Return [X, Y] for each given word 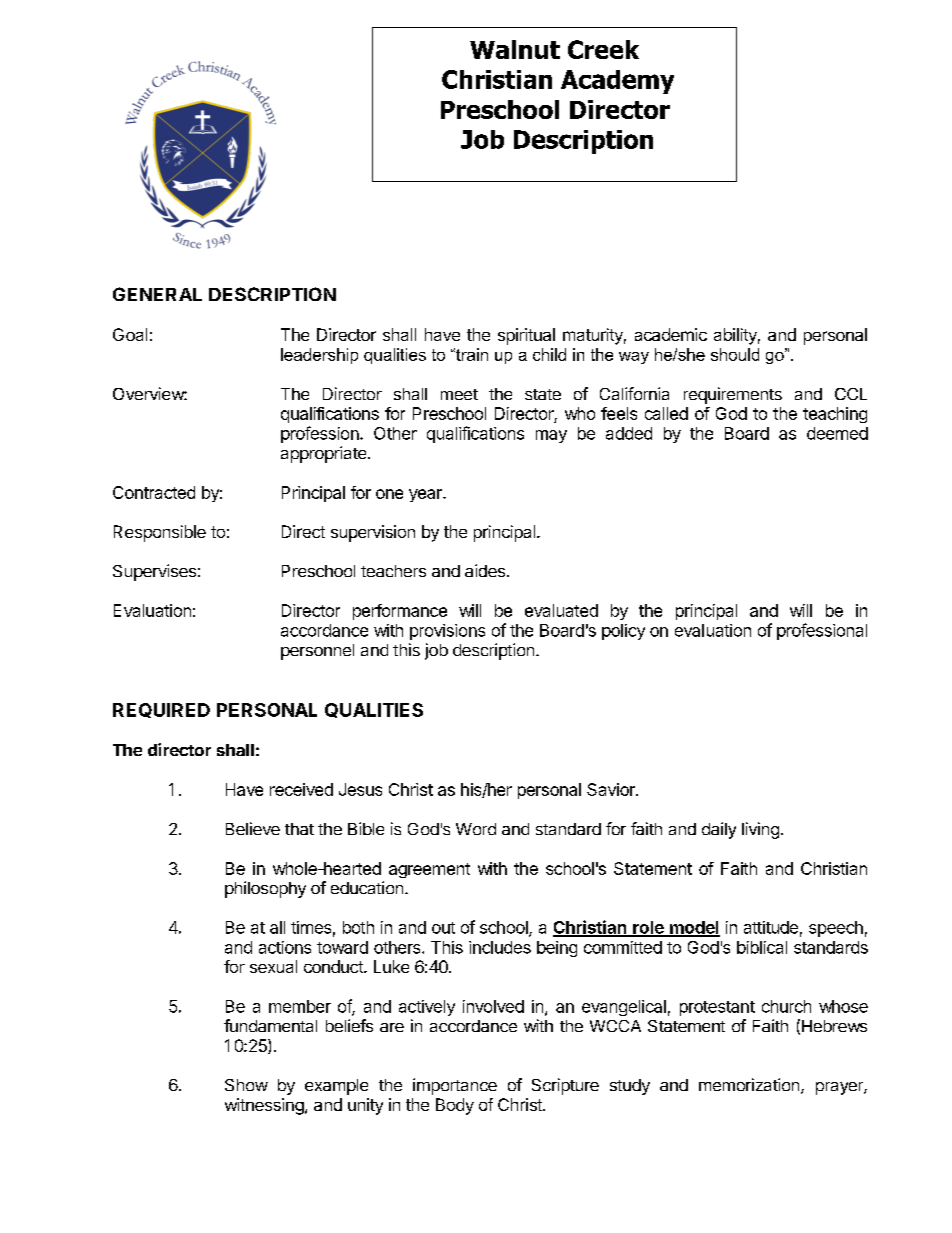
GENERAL [157, 294]
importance [455, 1086]
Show [246, 1085]
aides [485, 570]
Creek [603, 49]
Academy [617, 82]
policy [623, 632]
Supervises [154, 572]
